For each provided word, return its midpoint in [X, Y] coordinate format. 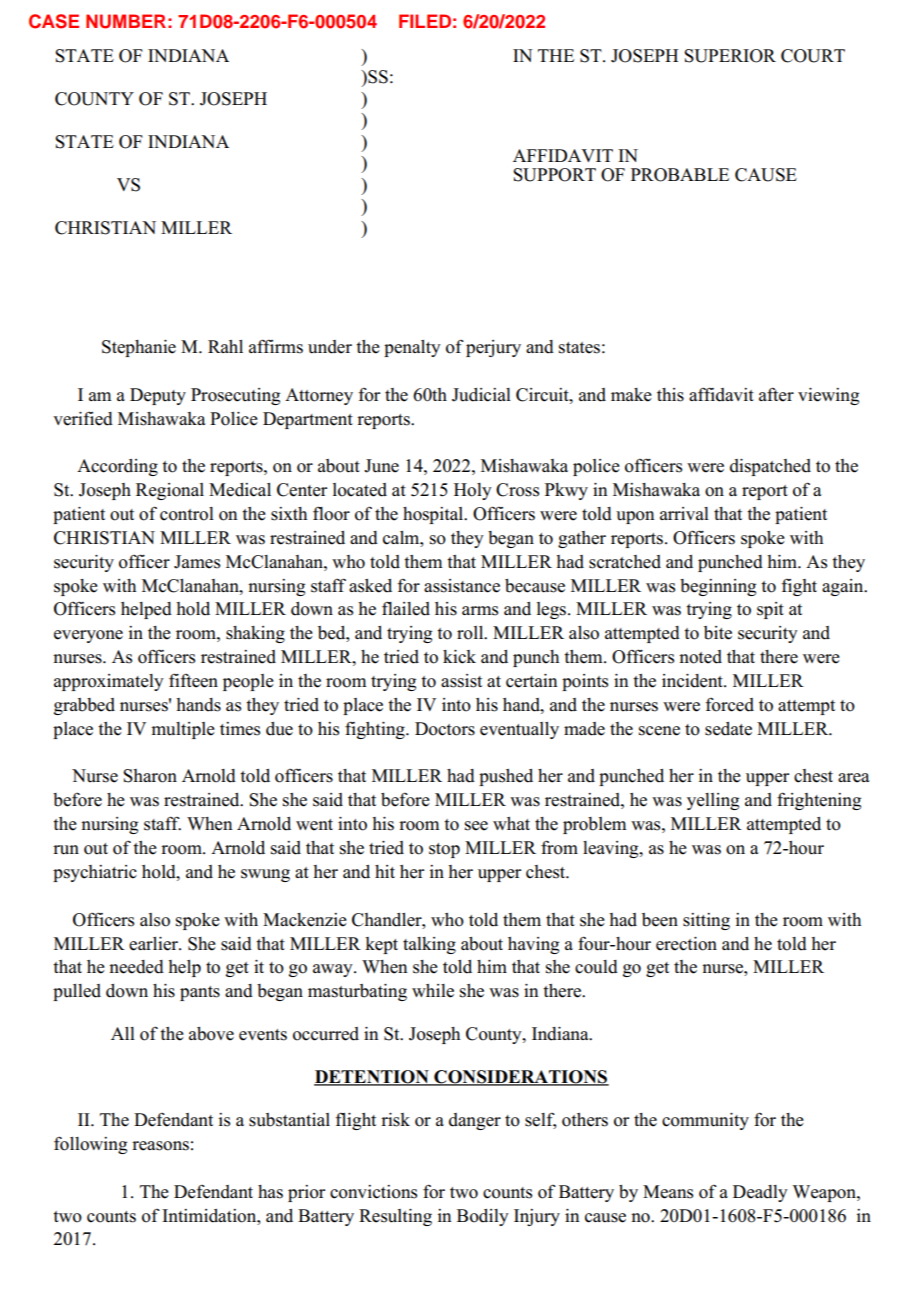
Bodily [483, 1217]
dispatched [770, 467]
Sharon [150, 776]
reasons [160, 1146]
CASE [54, 21]
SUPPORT [554, 175]
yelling [713, 801]
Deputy [158, 396]
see [476, 826]
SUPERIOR [730, 56]
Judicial [481, 395]
